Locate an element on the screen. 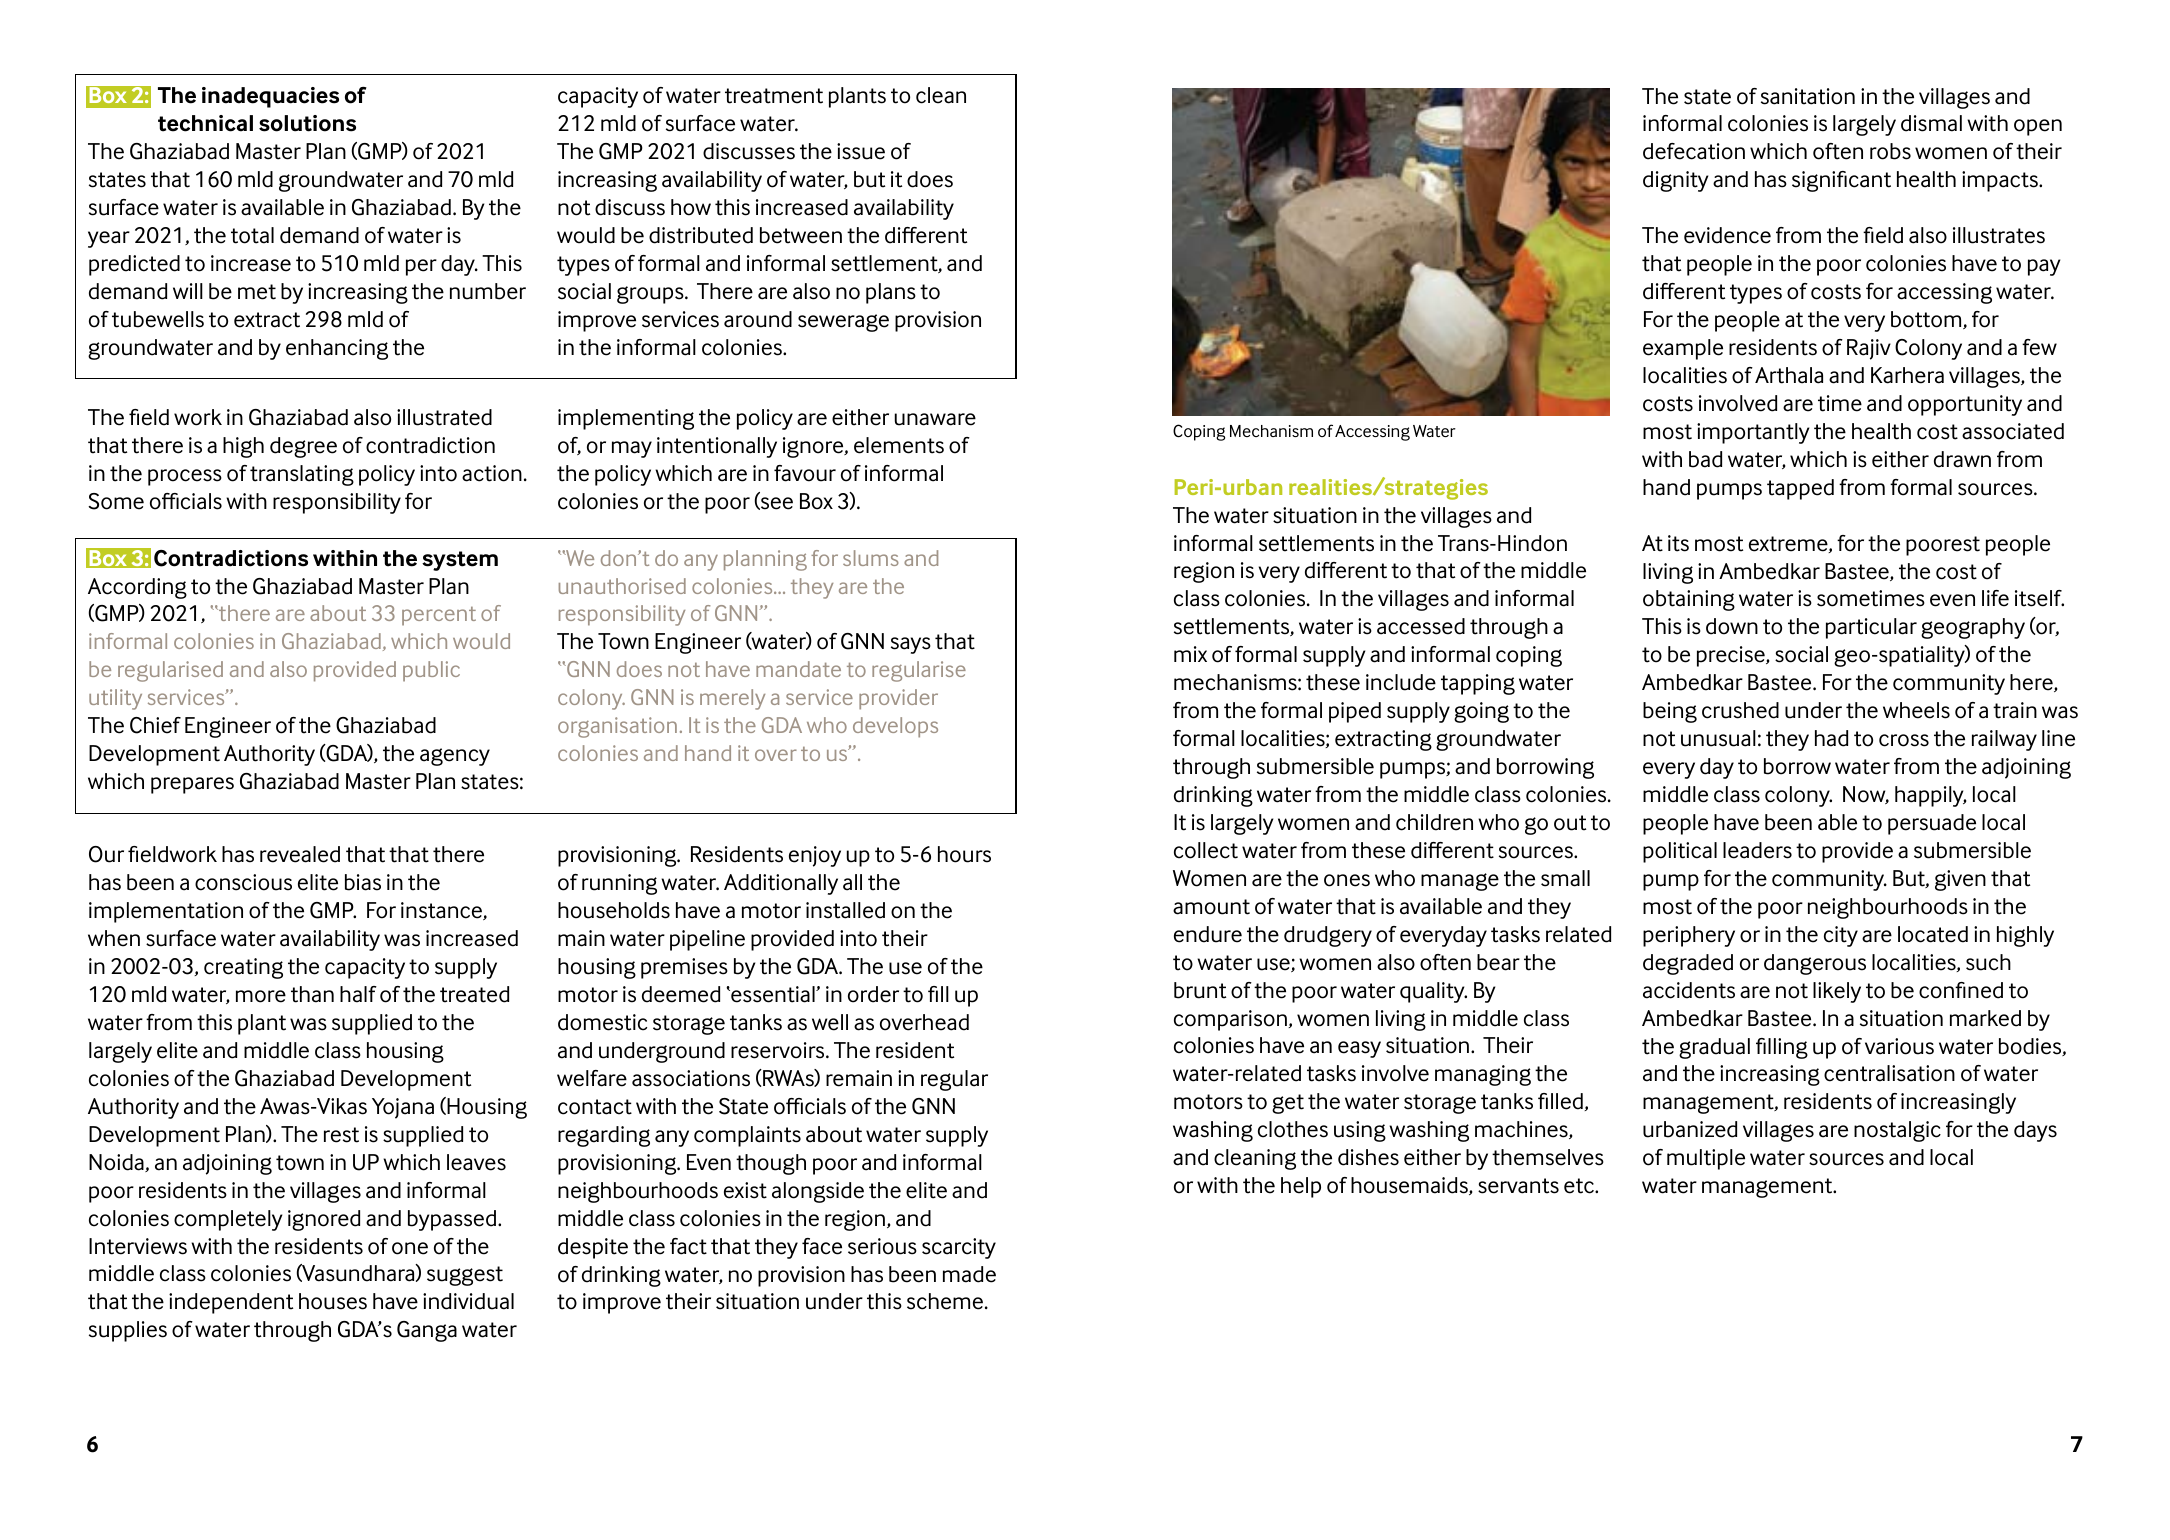  houses is located at coordinates (333, 1301).
